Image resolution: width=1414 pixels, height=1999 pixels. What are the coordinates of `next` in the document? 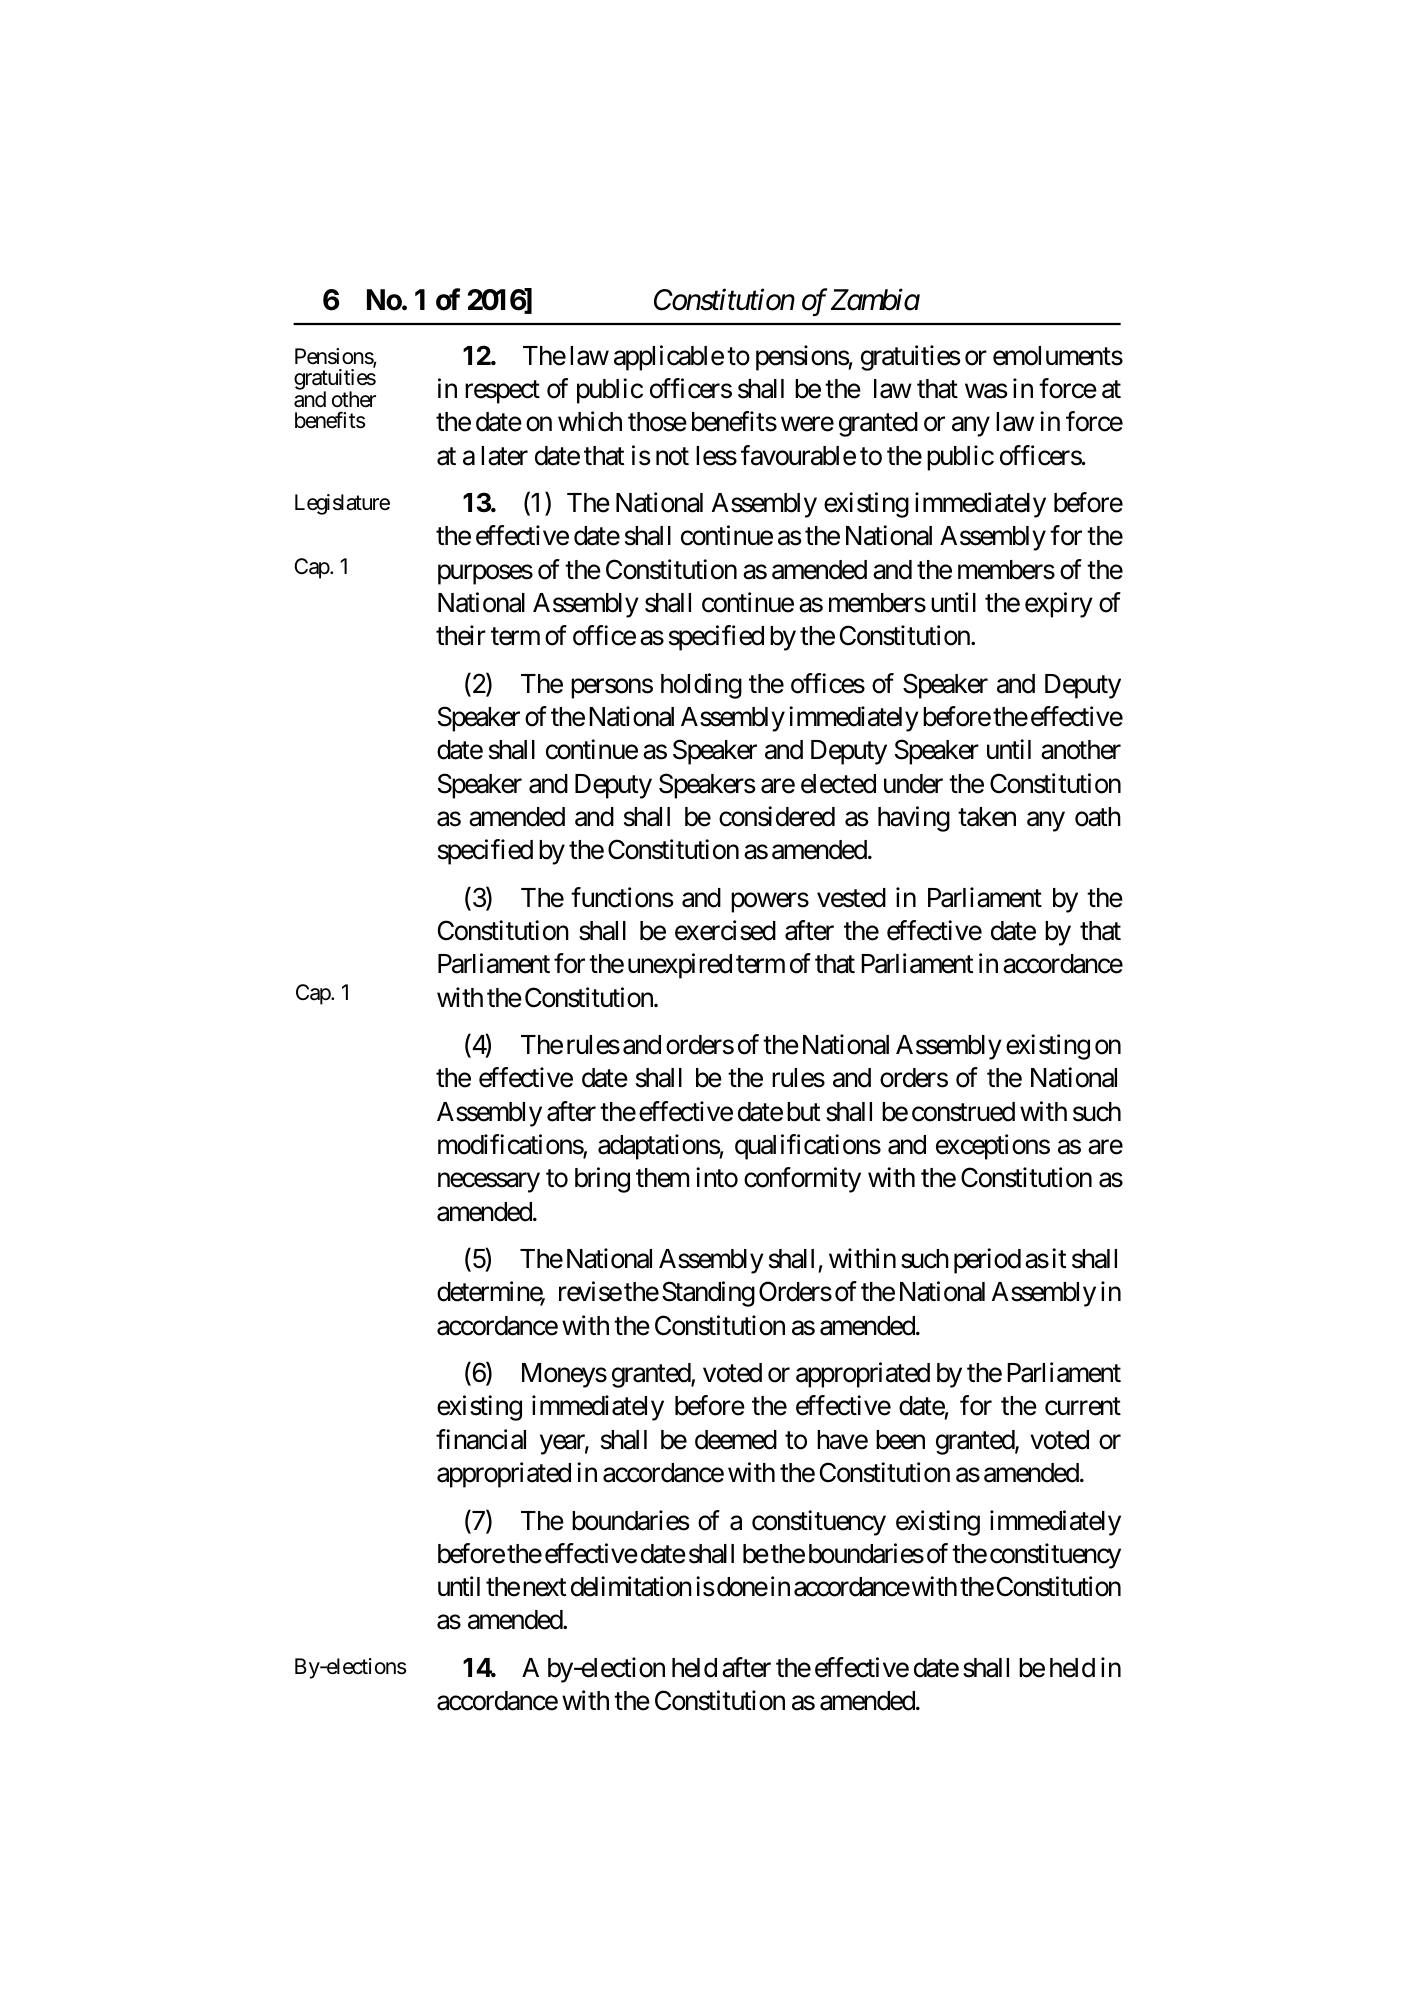 It's located at (544, 1588).
